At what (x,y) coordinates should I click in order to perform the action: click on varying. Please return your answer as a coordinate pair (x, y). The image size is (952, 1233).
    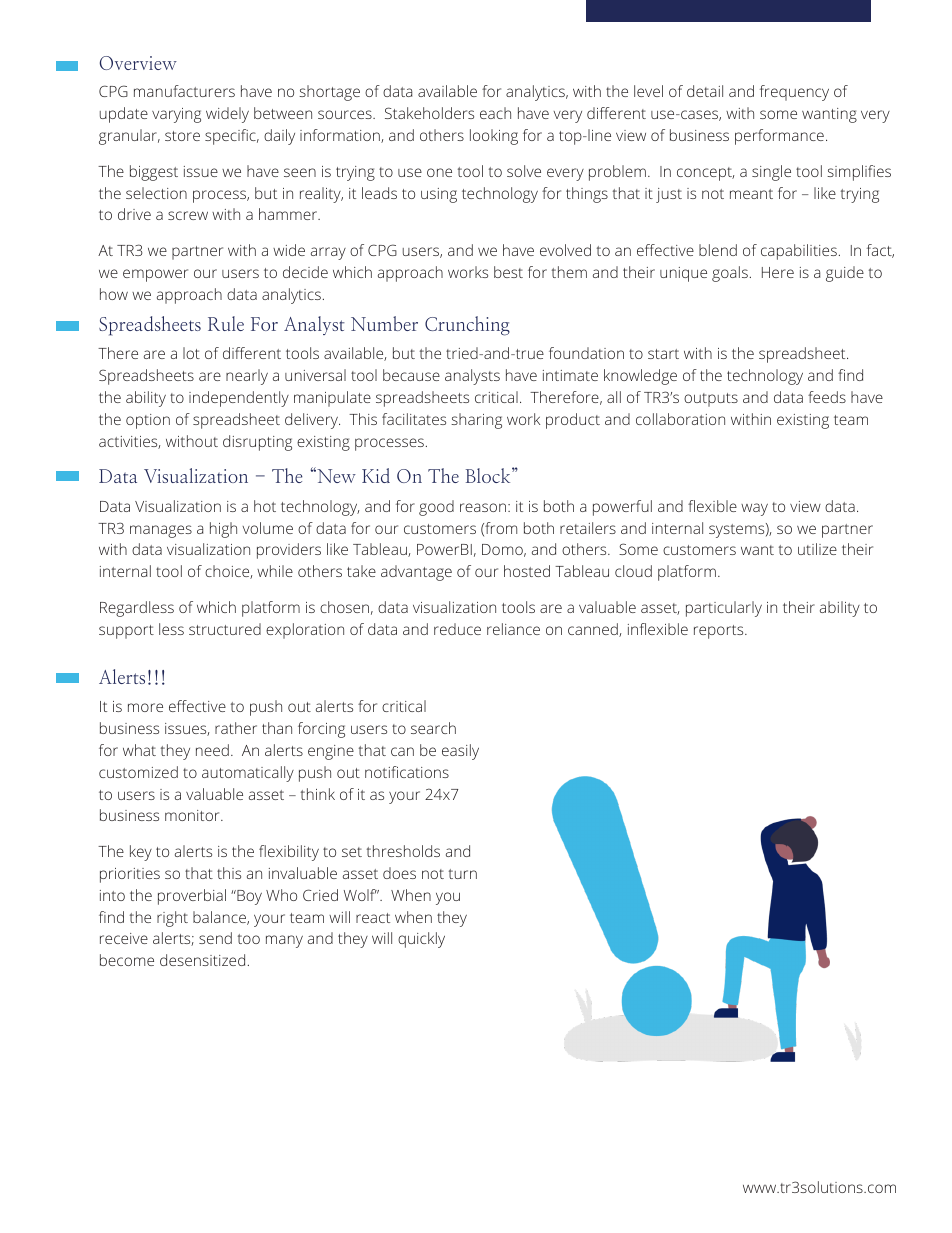
    Looking at the image, I should click on (176, 115).
